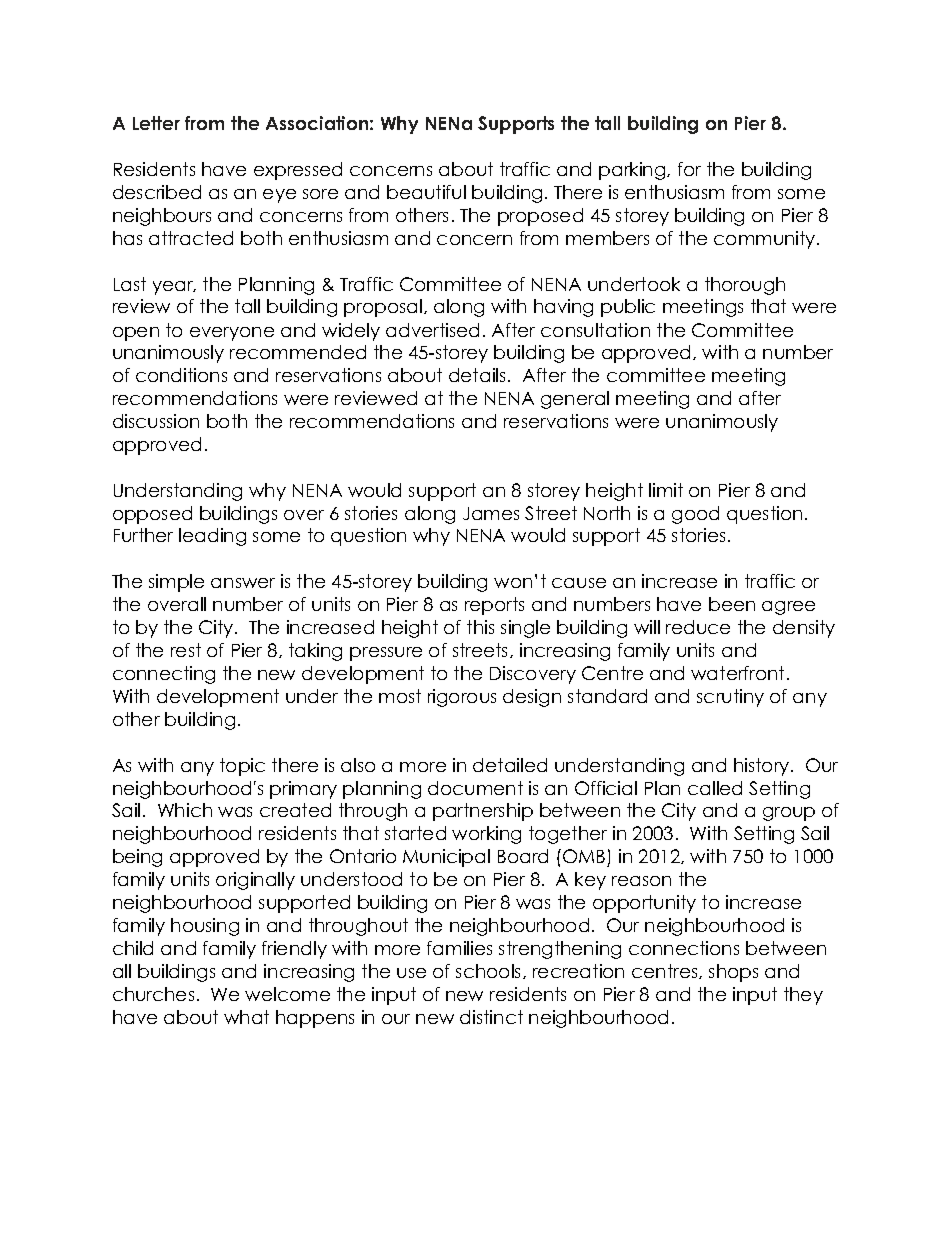  Describe the element at coordinates (156, 123) in the screenshot. I see `Letter` at that location.
